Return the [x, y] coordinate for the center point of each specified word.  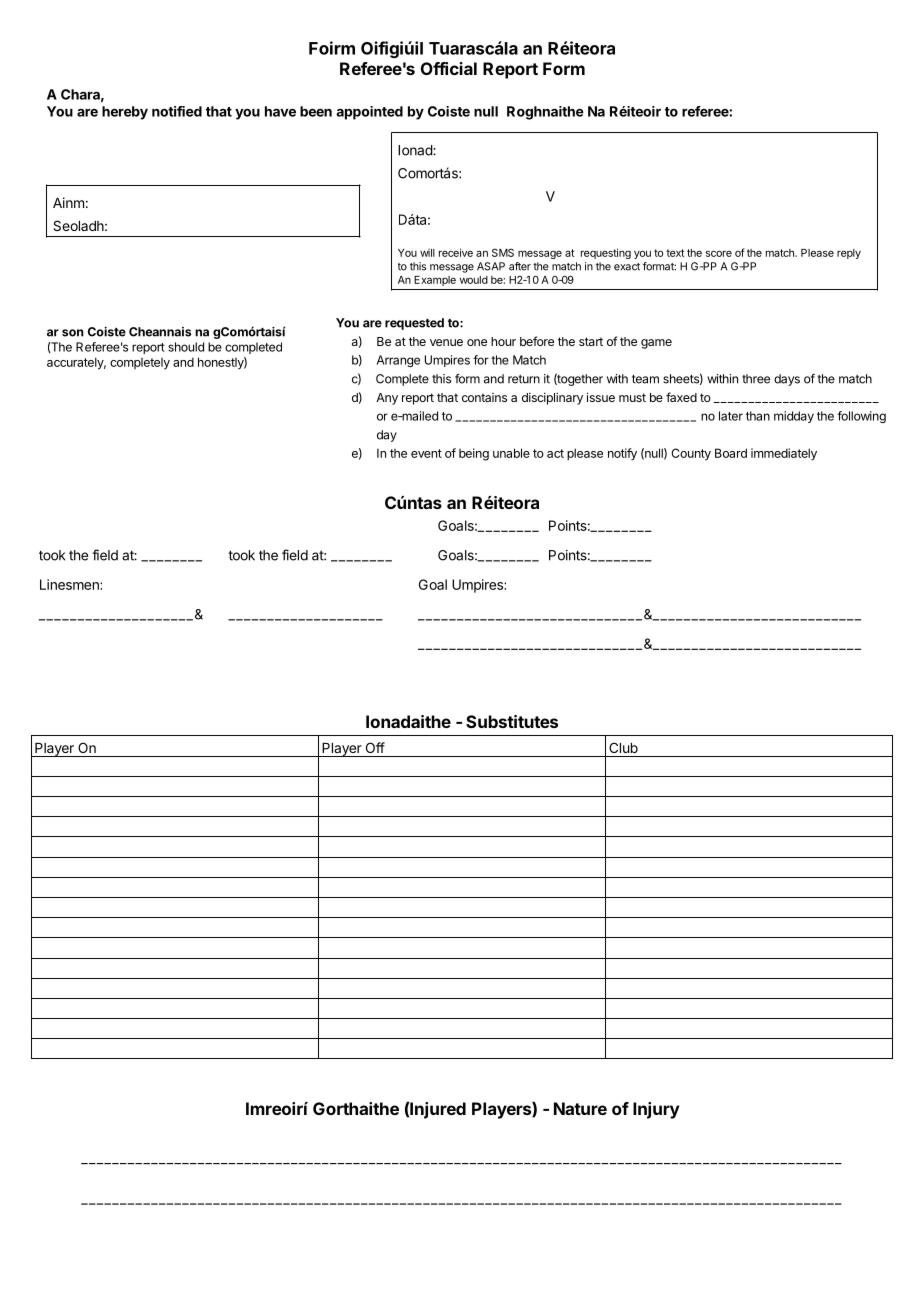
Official [449, 68]
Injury [656, 1110]
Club [623, 747]
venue [446, 342]
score [719, 253]
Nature [580, 1108]
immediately [784, 454]
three [756, 379]
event [426, 453]
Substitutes [512, 721]
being [474, 454]
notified [177, 111]
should [186, 347]
